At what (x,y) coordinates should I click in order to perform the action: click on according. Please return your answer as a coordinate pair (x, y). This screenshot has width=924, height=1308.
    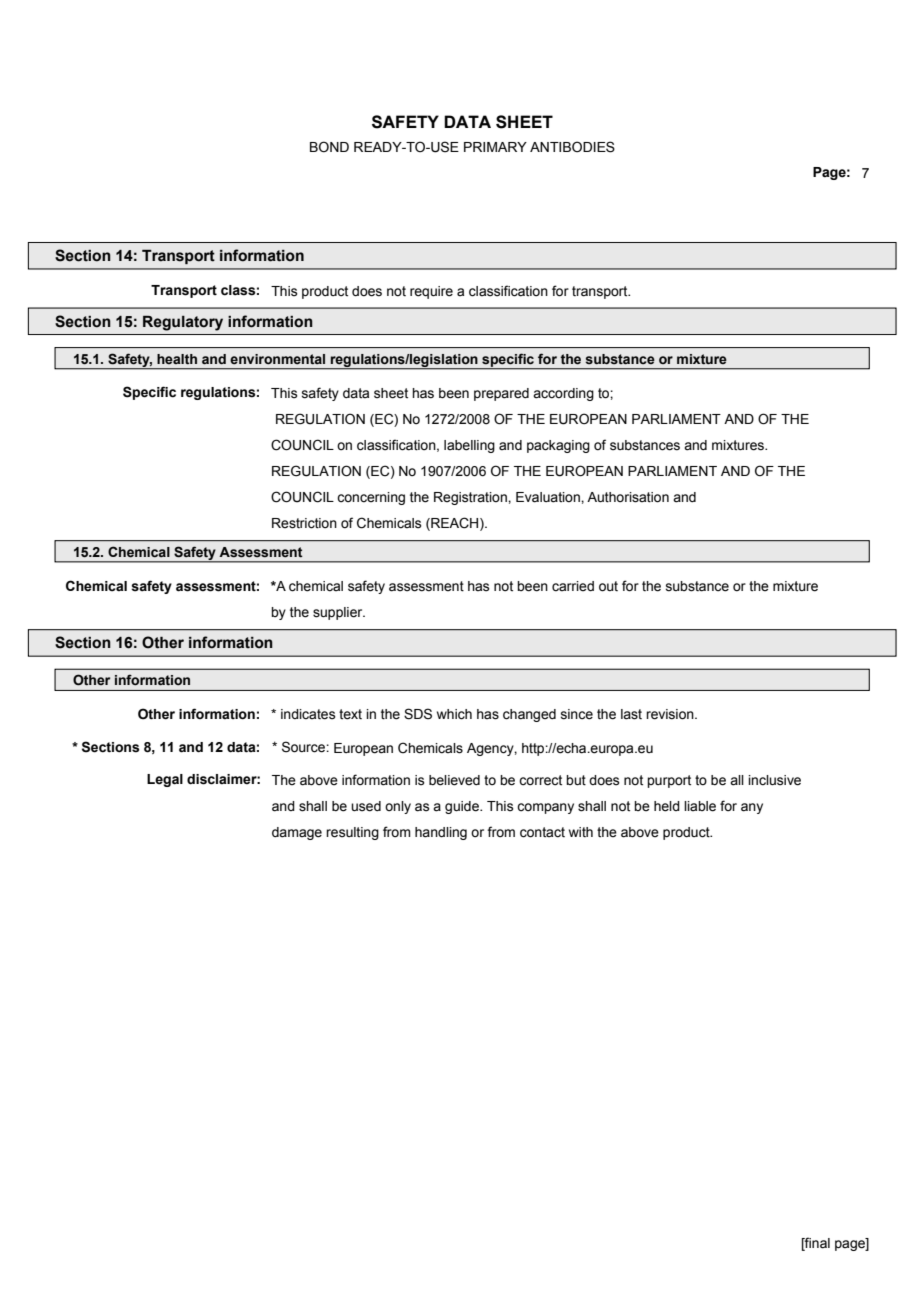
    Looking at the image, I should click on (563, 394).
